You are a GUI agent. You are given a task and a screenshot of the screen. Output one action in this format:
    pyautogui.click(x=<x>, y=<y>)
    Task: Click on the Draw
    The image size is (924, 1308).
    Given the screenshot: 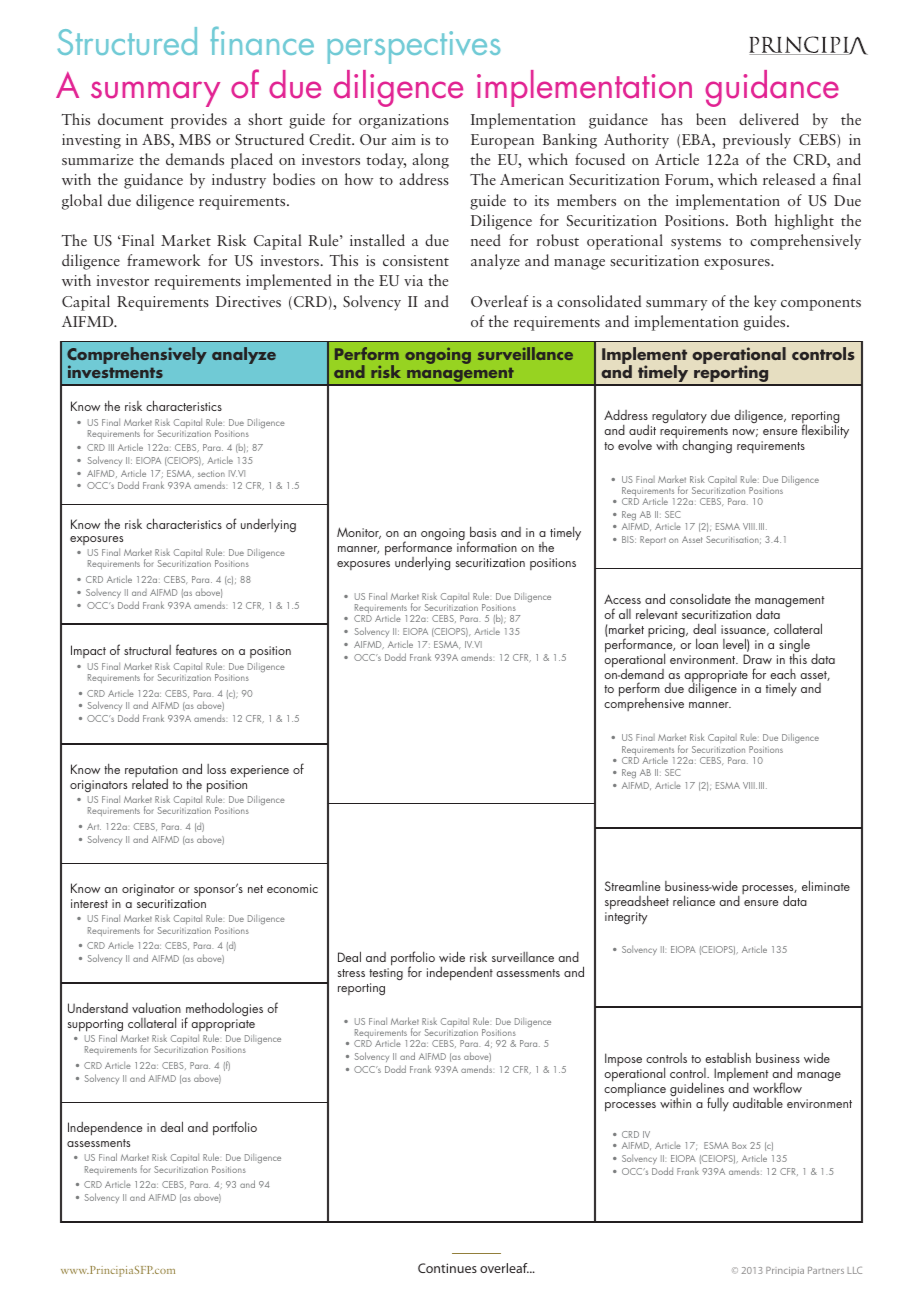 What is the action you would take?
    pyautogui.click(x=757, y=659)
